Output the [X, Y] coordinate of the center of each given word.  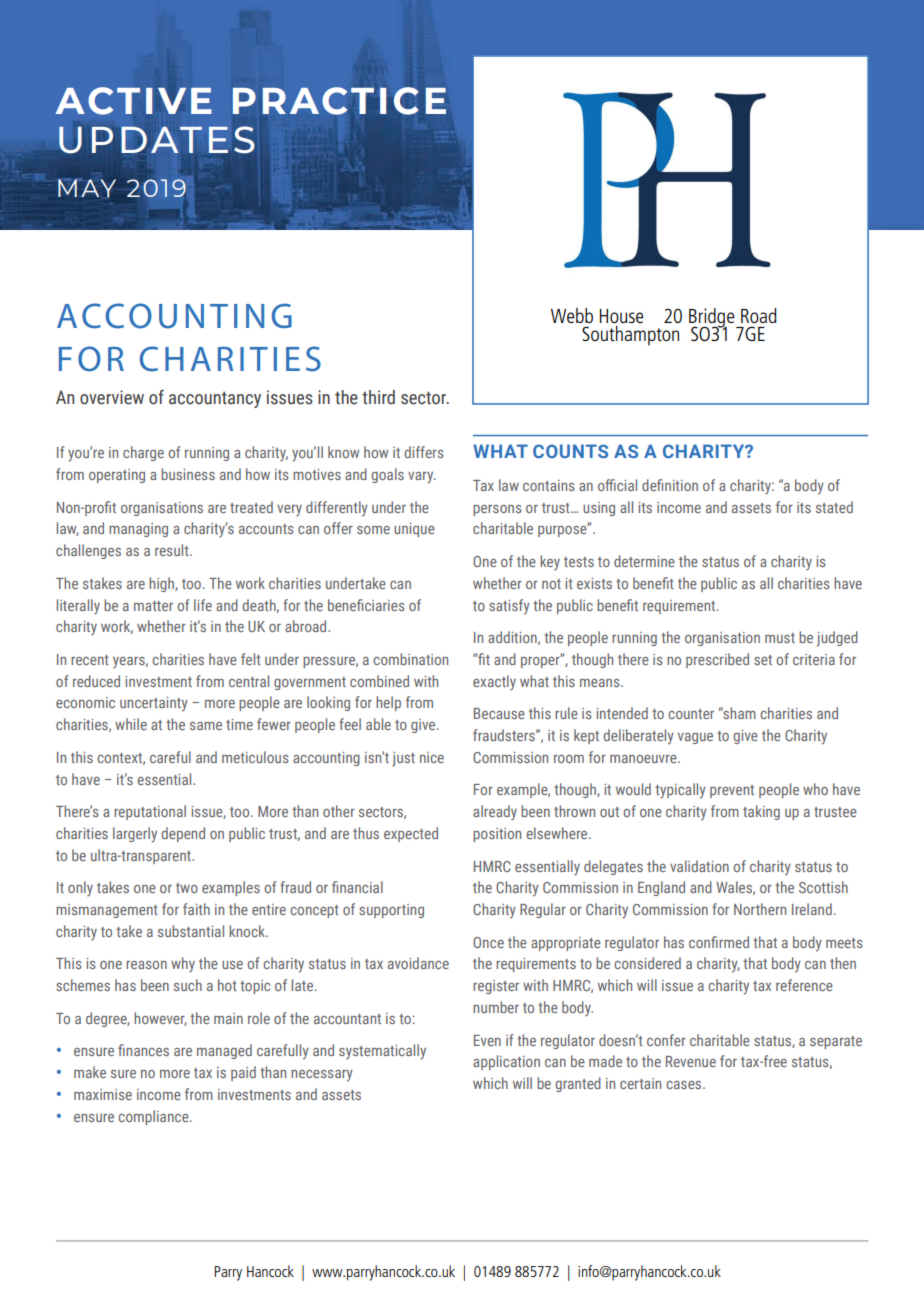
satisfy [509, 607]
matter [153, 606]
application [506, 1062]
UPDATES [157, 139]
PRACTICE [339, 101]
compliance [154, 1117]
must [780, 638]
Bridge [713, 319]
